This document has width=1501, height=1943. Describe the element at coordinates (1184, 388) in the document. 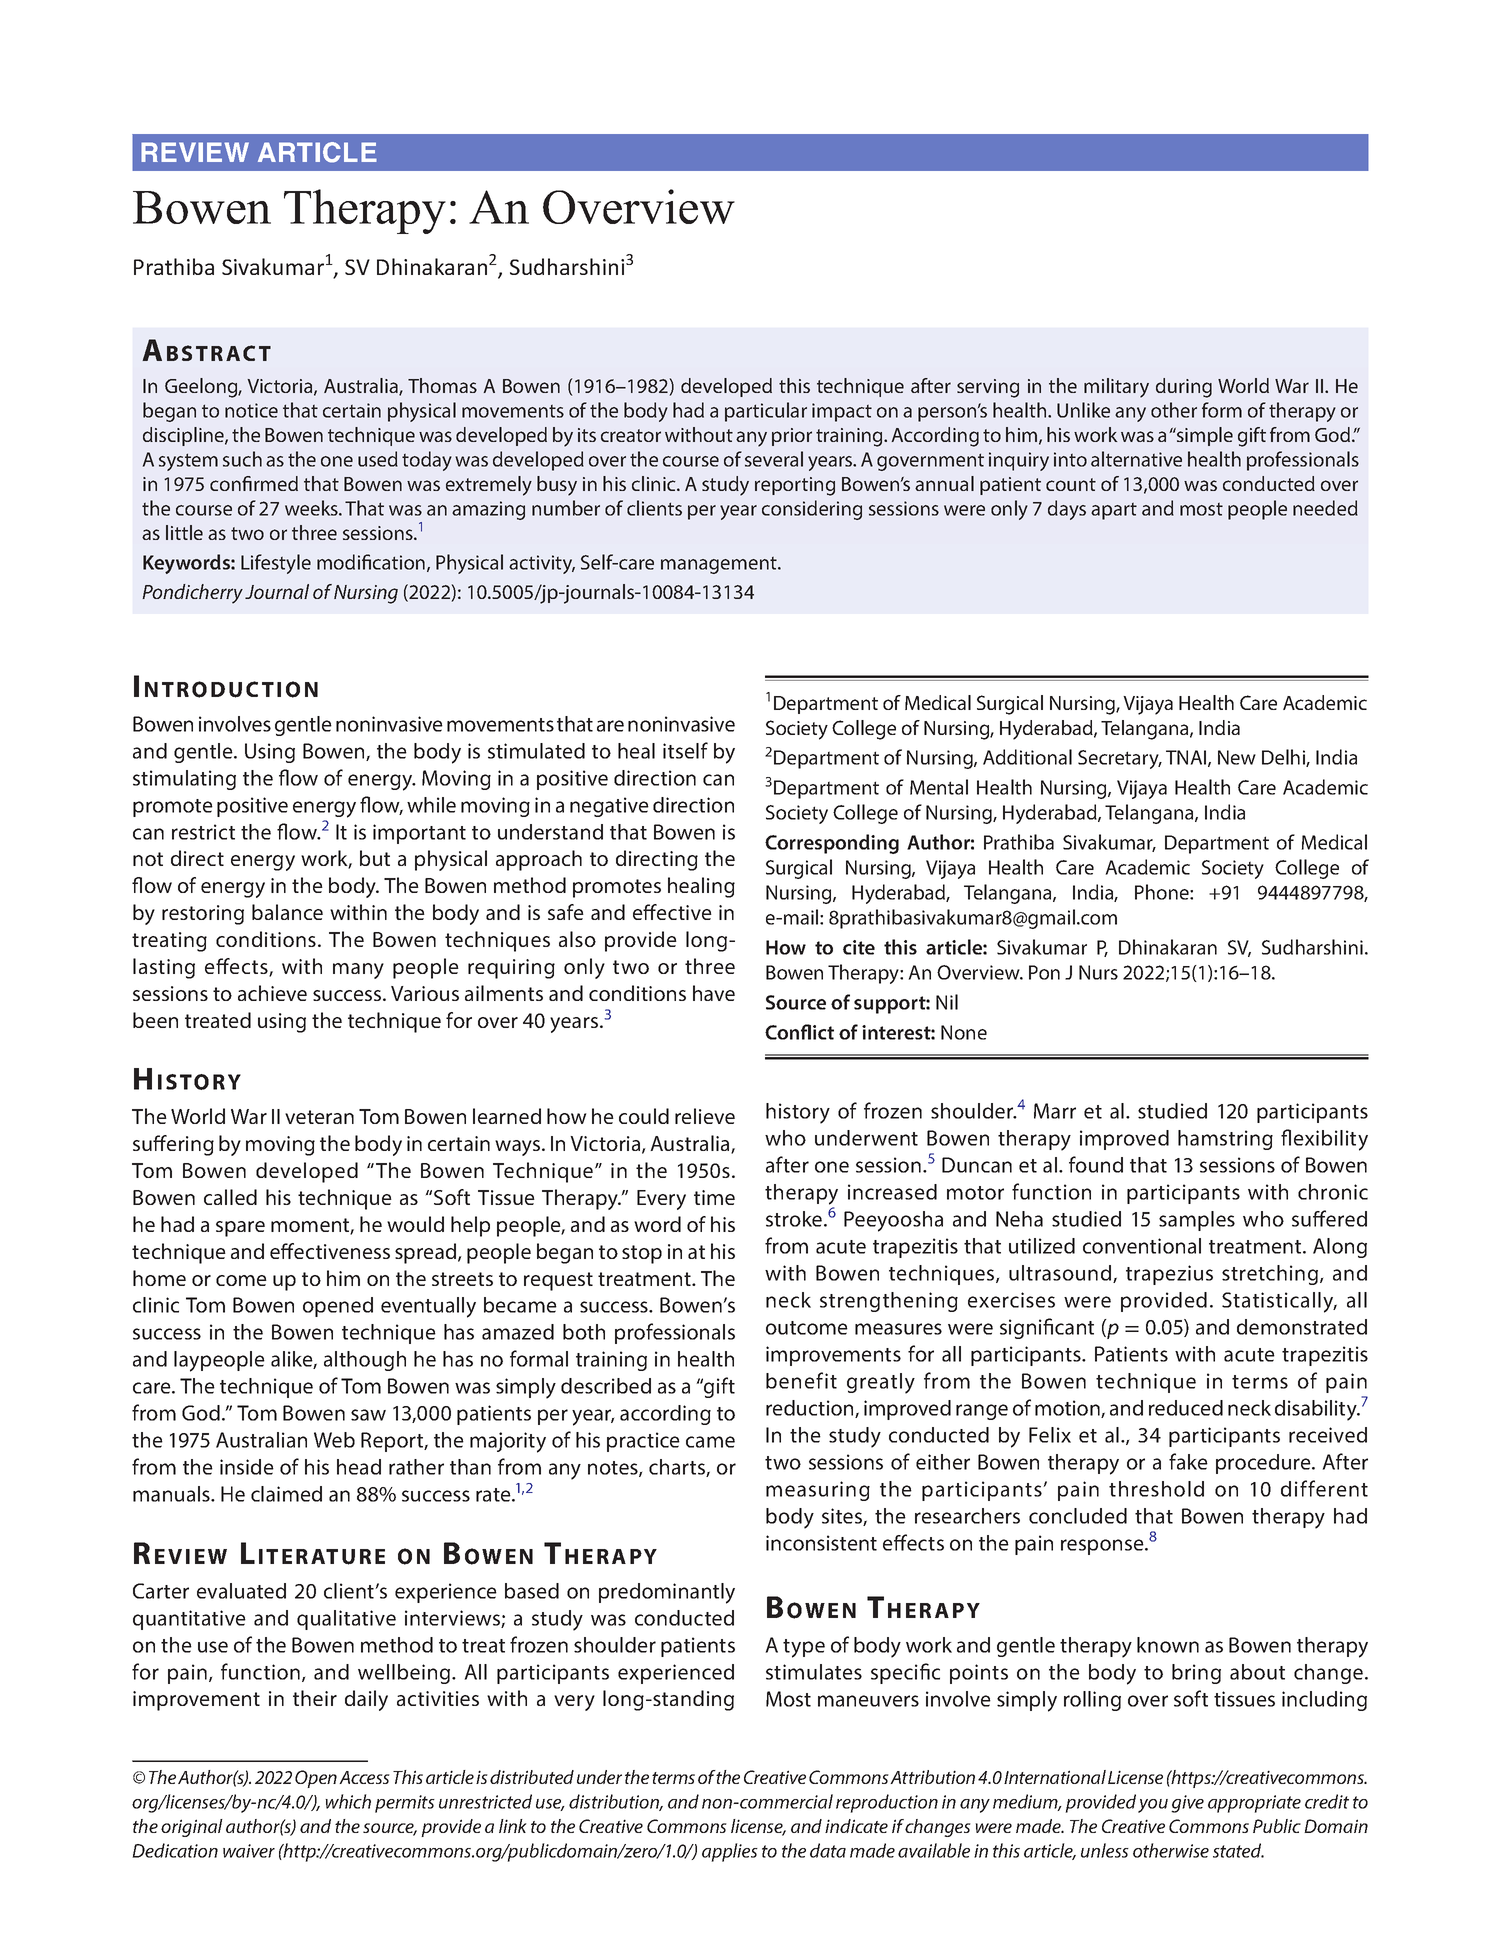

I see `during` at that location.
